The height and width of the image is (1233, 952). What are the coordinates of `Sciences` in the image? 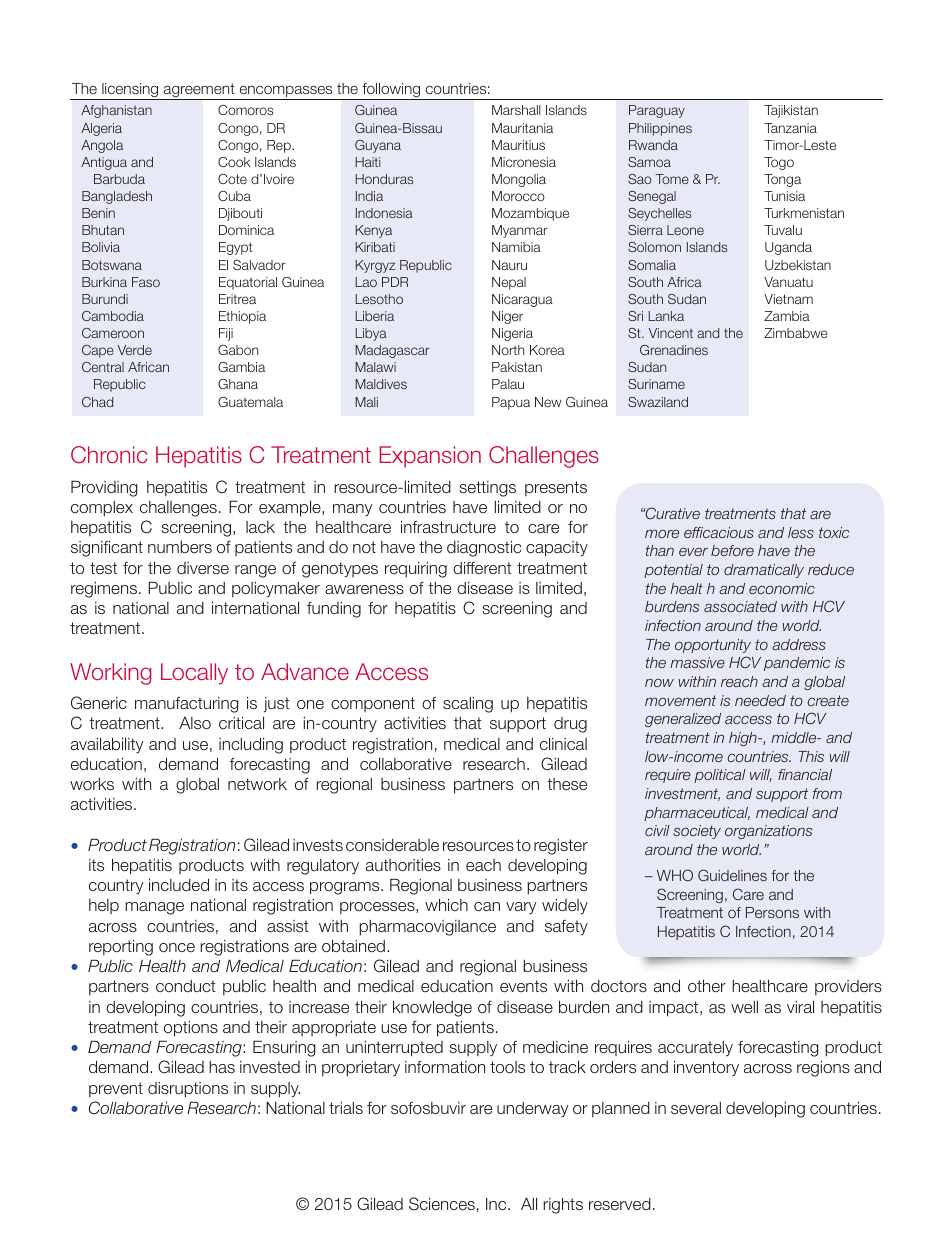 It's located at (442, 1203).
